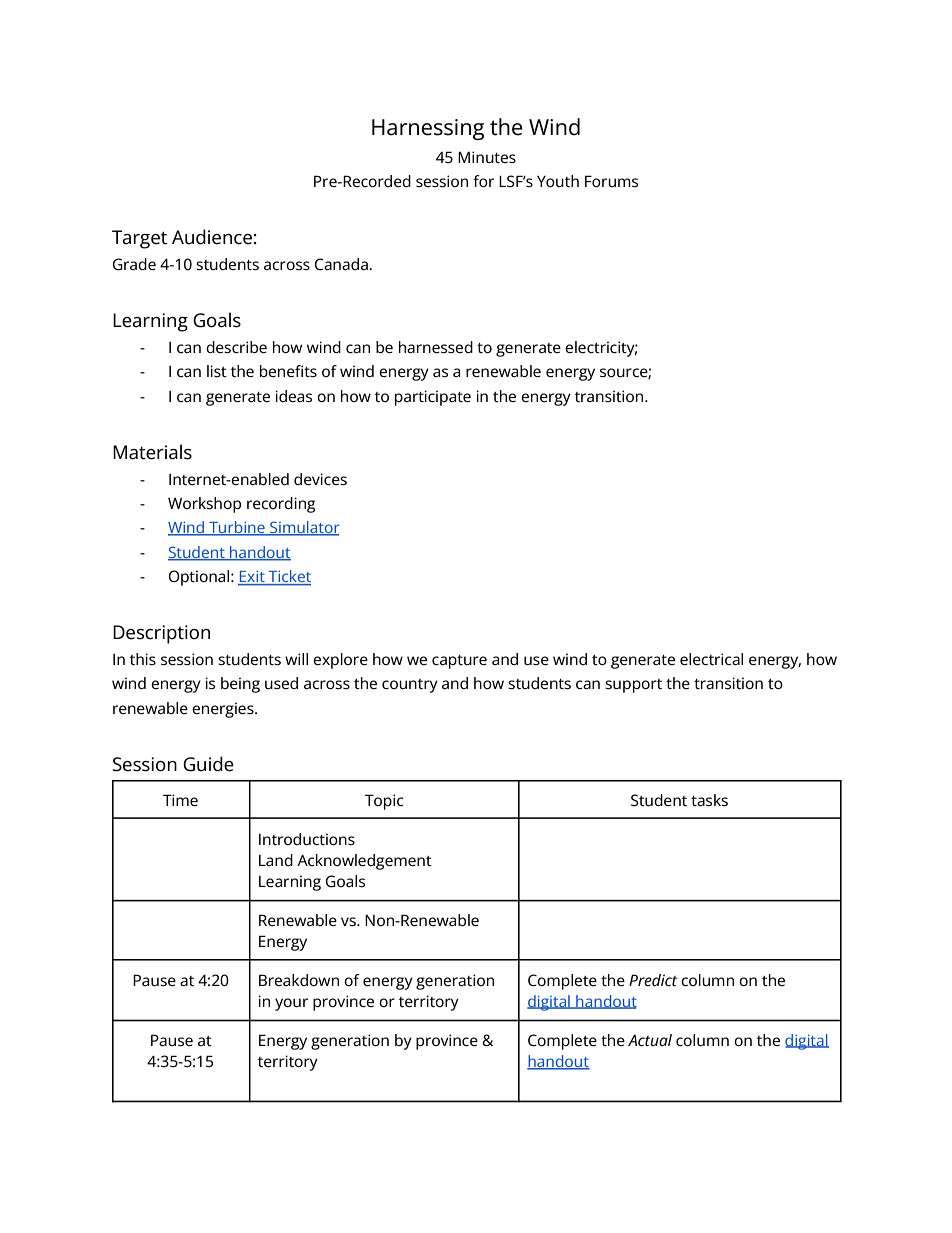  Describe the element at coordinates (611, 181) in the screenshot. I see `Forums` at that location.
